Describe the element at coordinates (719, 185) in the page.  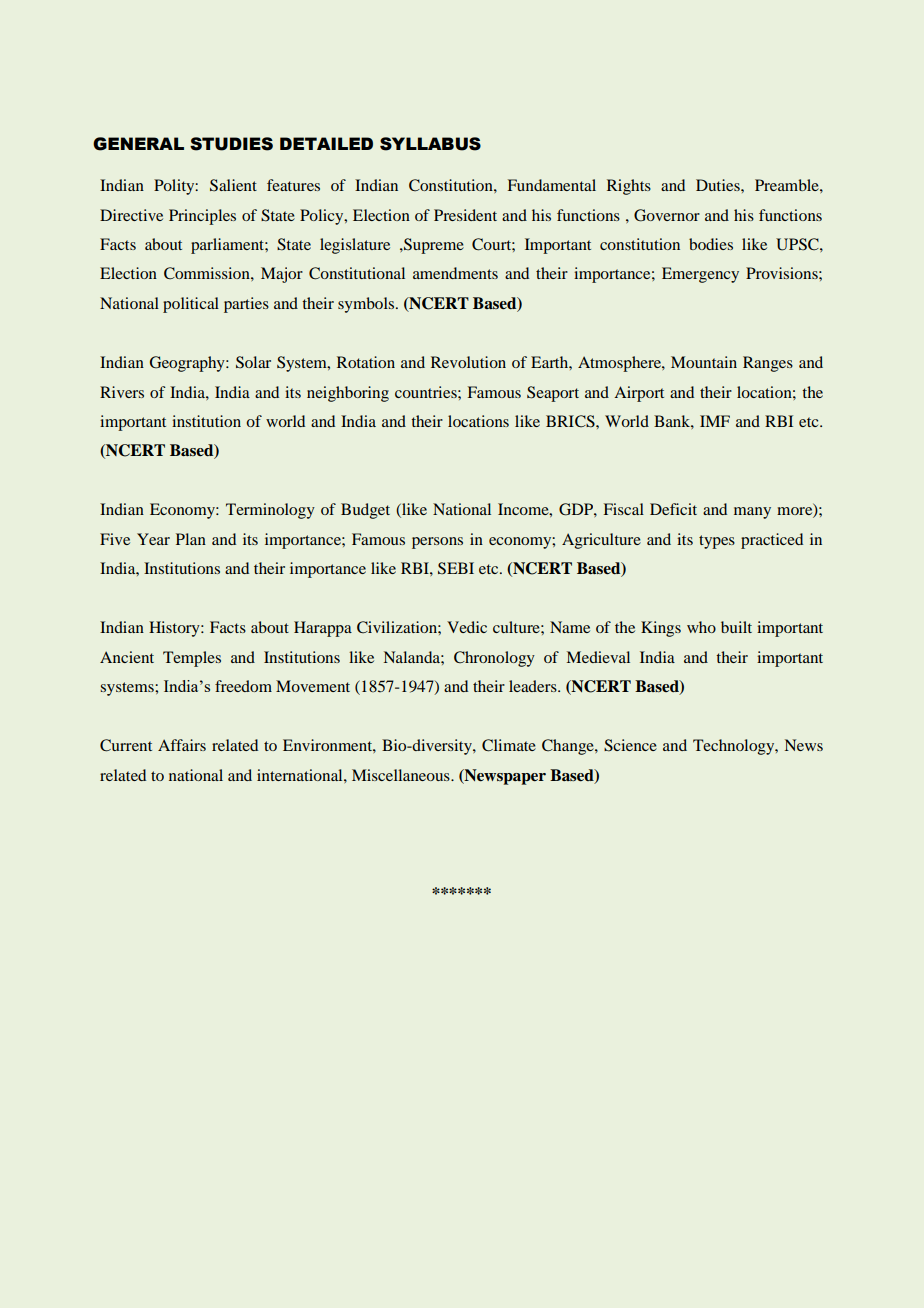
I see `Duties` at that location.
